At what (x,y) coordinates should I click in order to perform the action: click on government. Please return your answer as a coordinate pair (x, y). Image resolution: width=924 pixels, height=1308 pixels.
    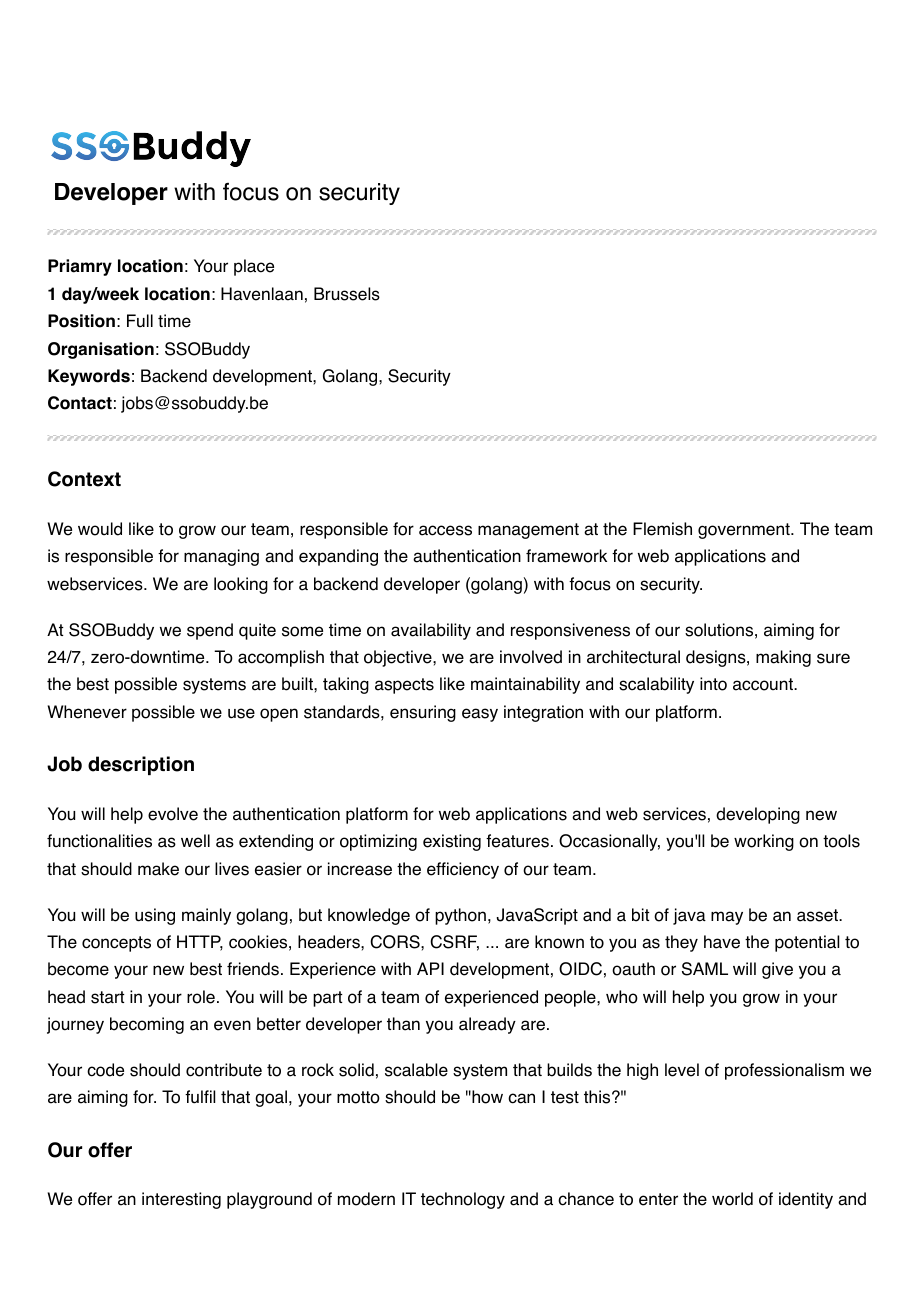
    Looking at the image, I should click on (745, 531).
